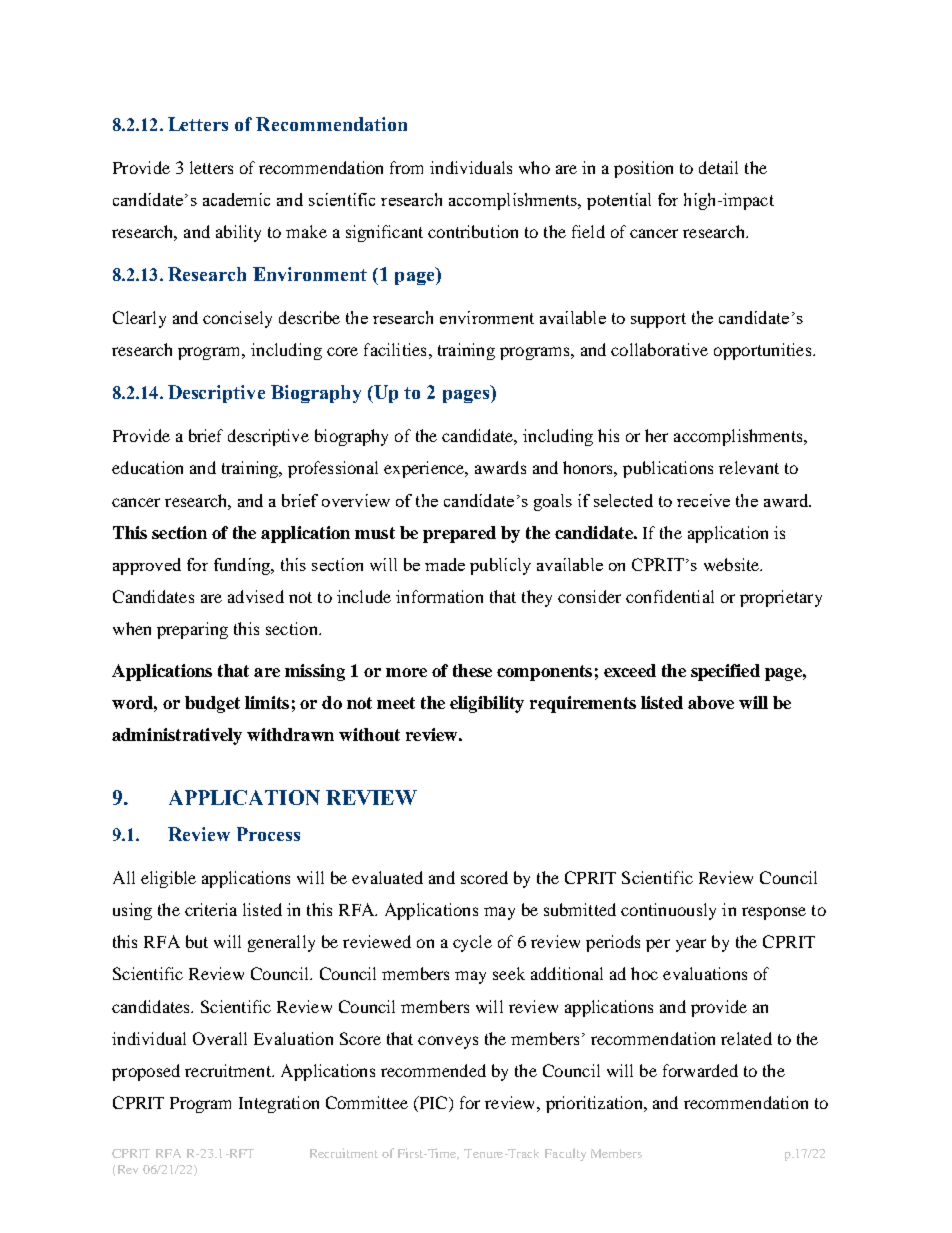 The image size is (952, 1233). Describe the element at coordinates (472, 670) in the screenshot. I see `these` at that location.
